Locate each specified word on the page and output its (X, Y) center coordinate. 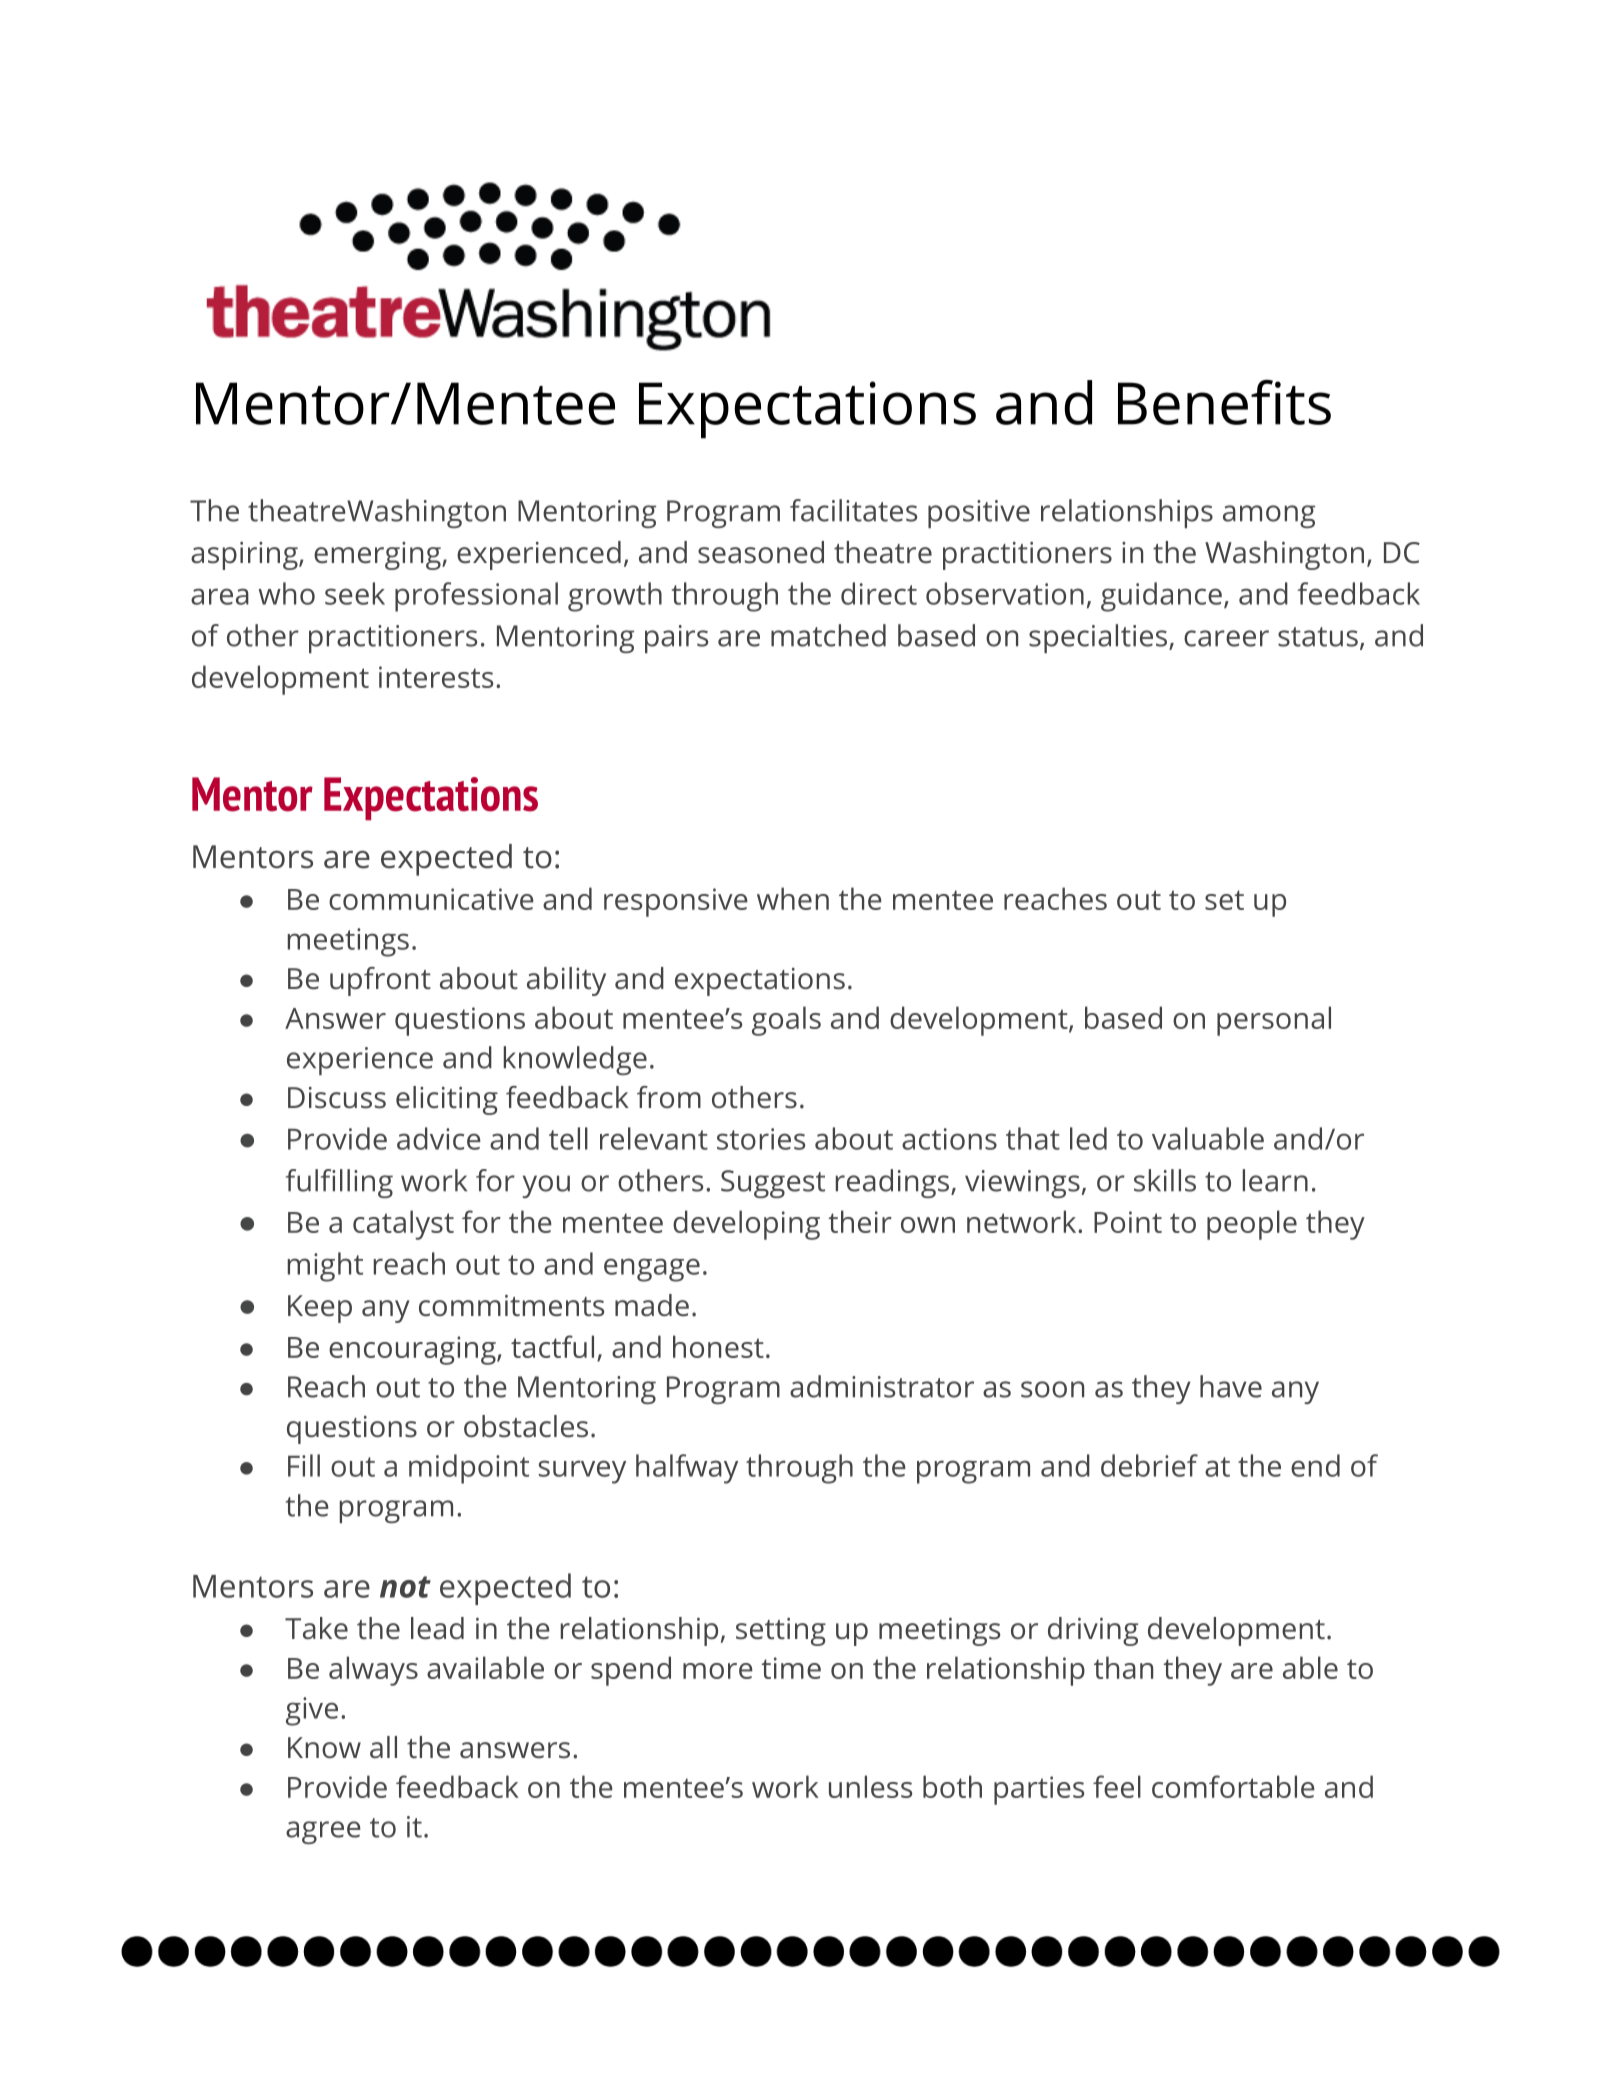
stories (761, 1139)
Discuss (337, 1098)
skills (1165, 1180)
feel (1117, 1786)
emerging (378, 556)
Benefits (1224, 402)
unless (870, 1786)
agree (323, 1832)
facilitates (853, 510)
